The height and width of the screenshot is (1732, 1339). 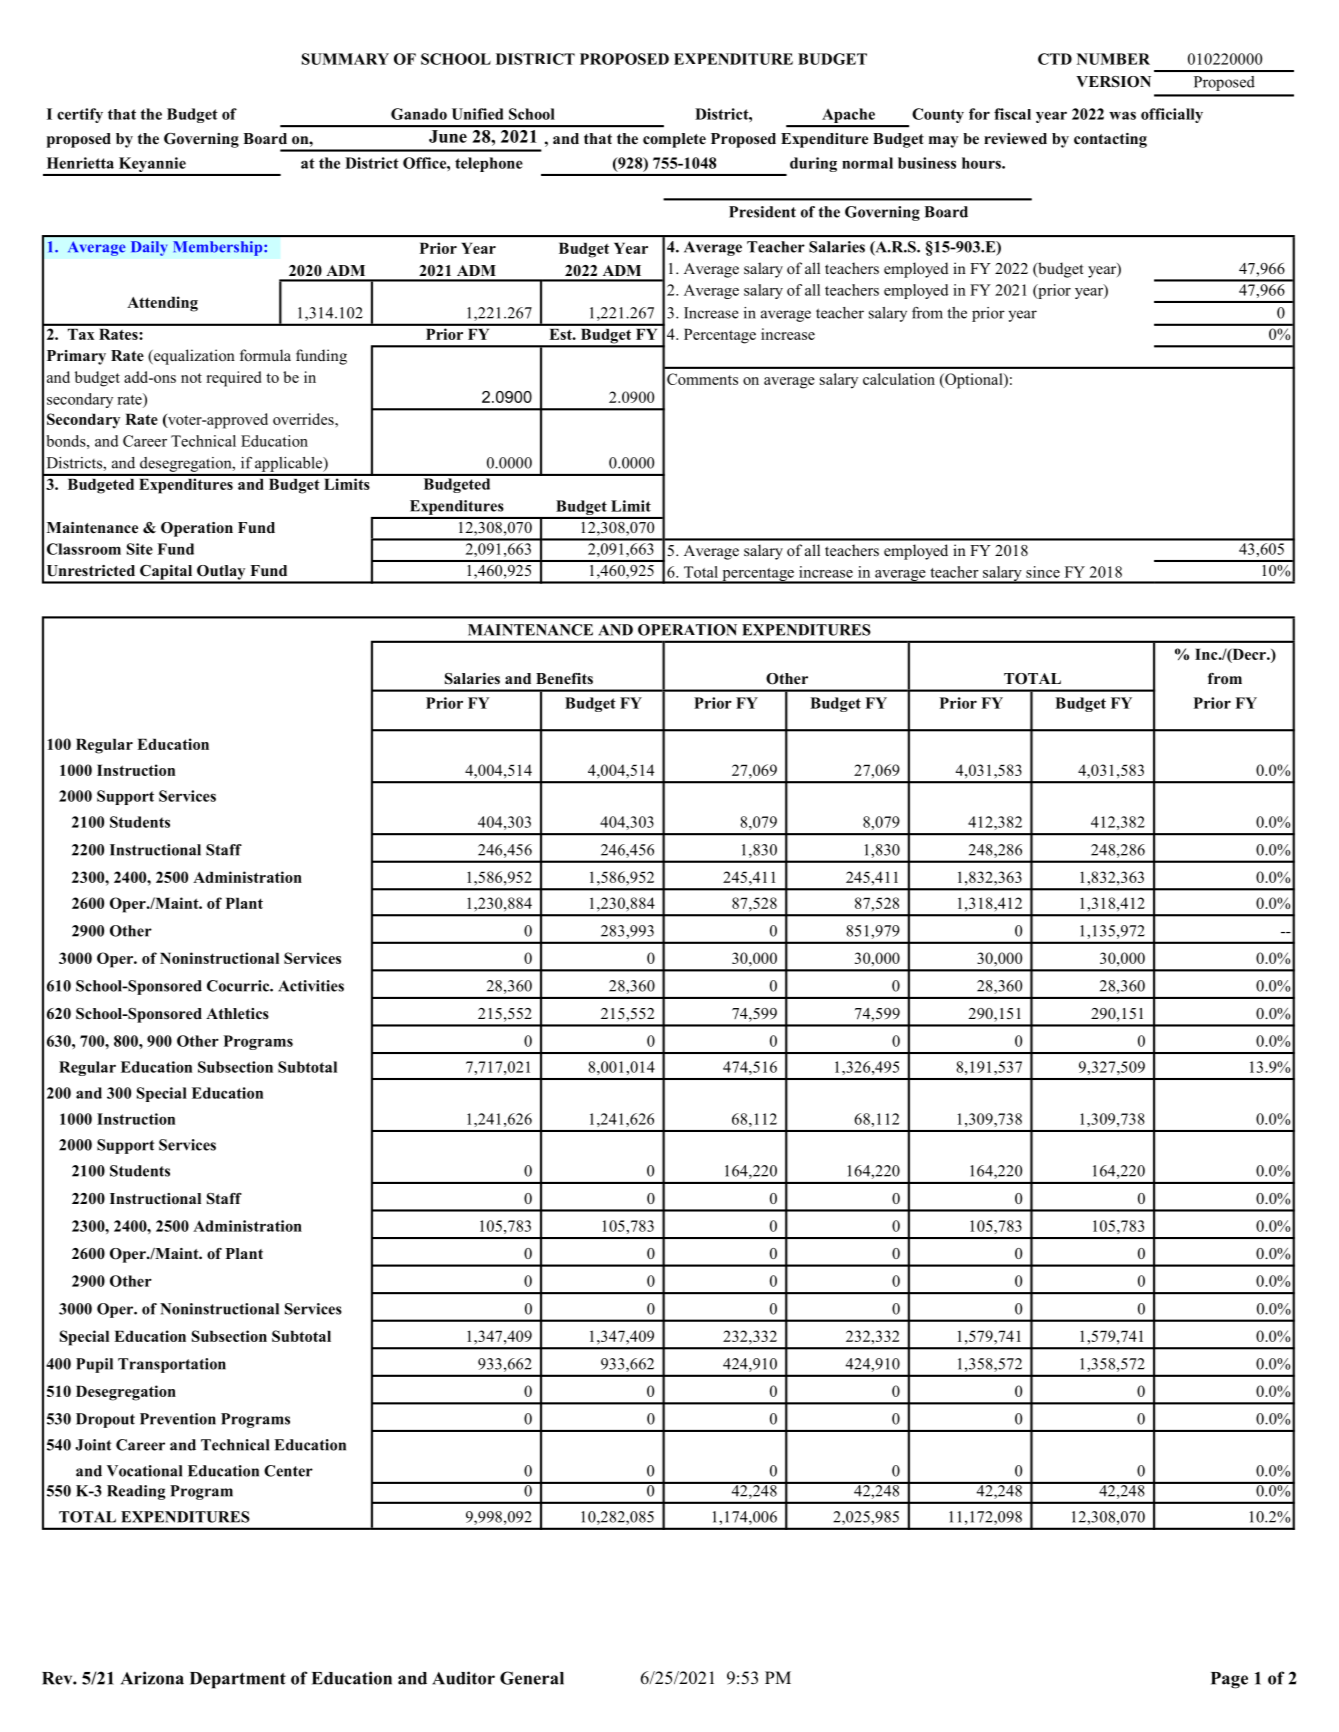 I want to click on Department, so click(x=238, y=1680).
